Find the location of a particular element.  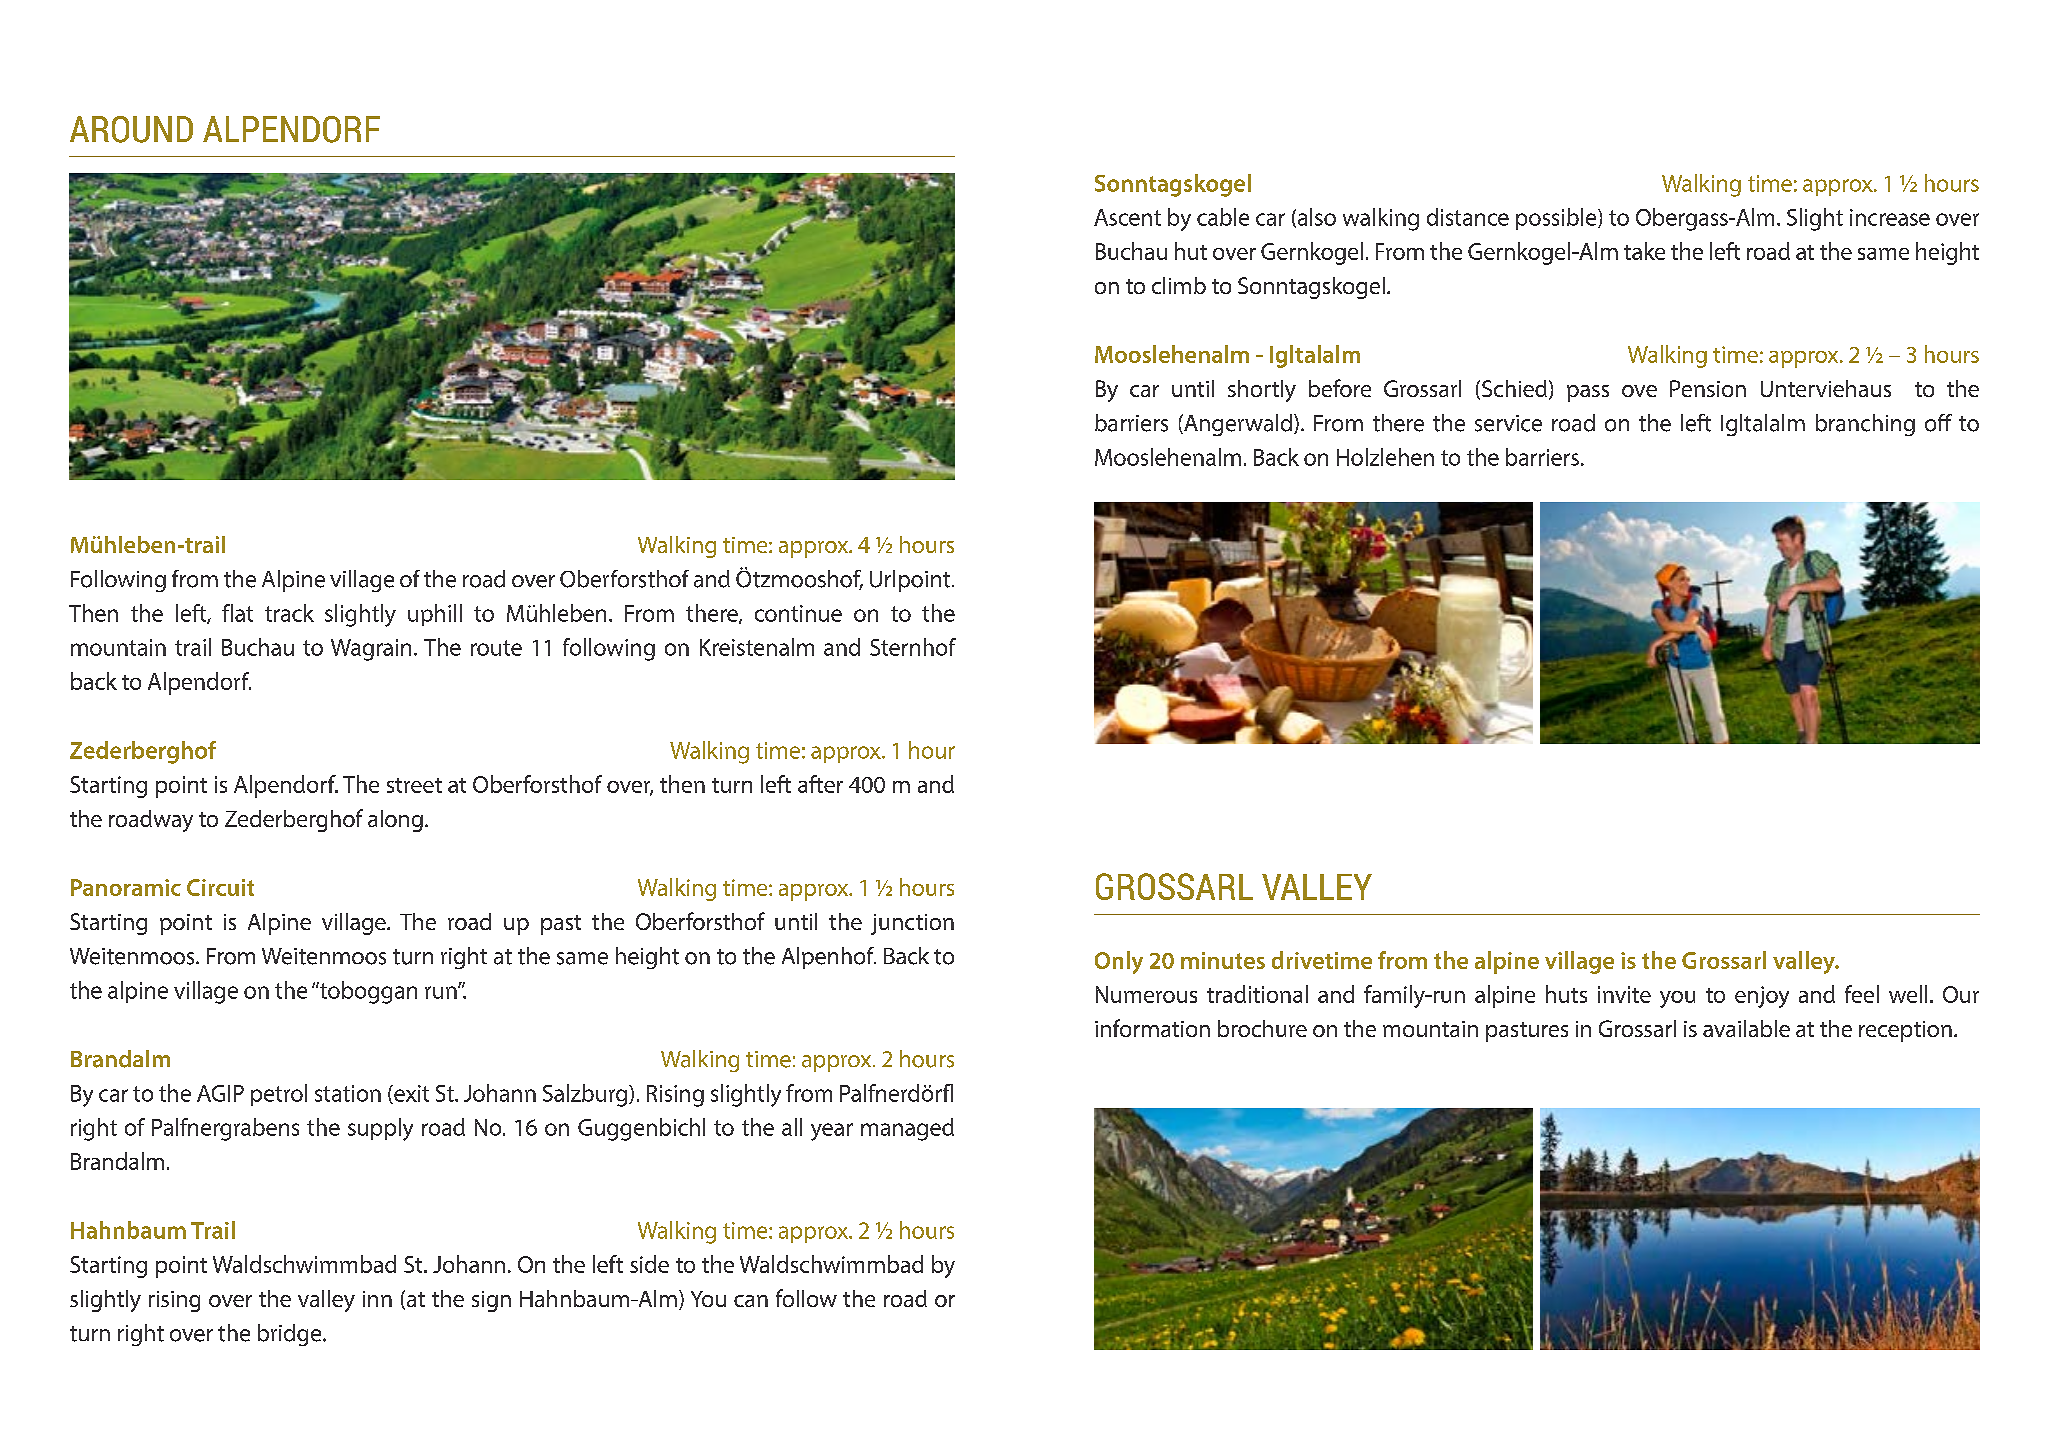

street is located at coordinates (414, 785).
